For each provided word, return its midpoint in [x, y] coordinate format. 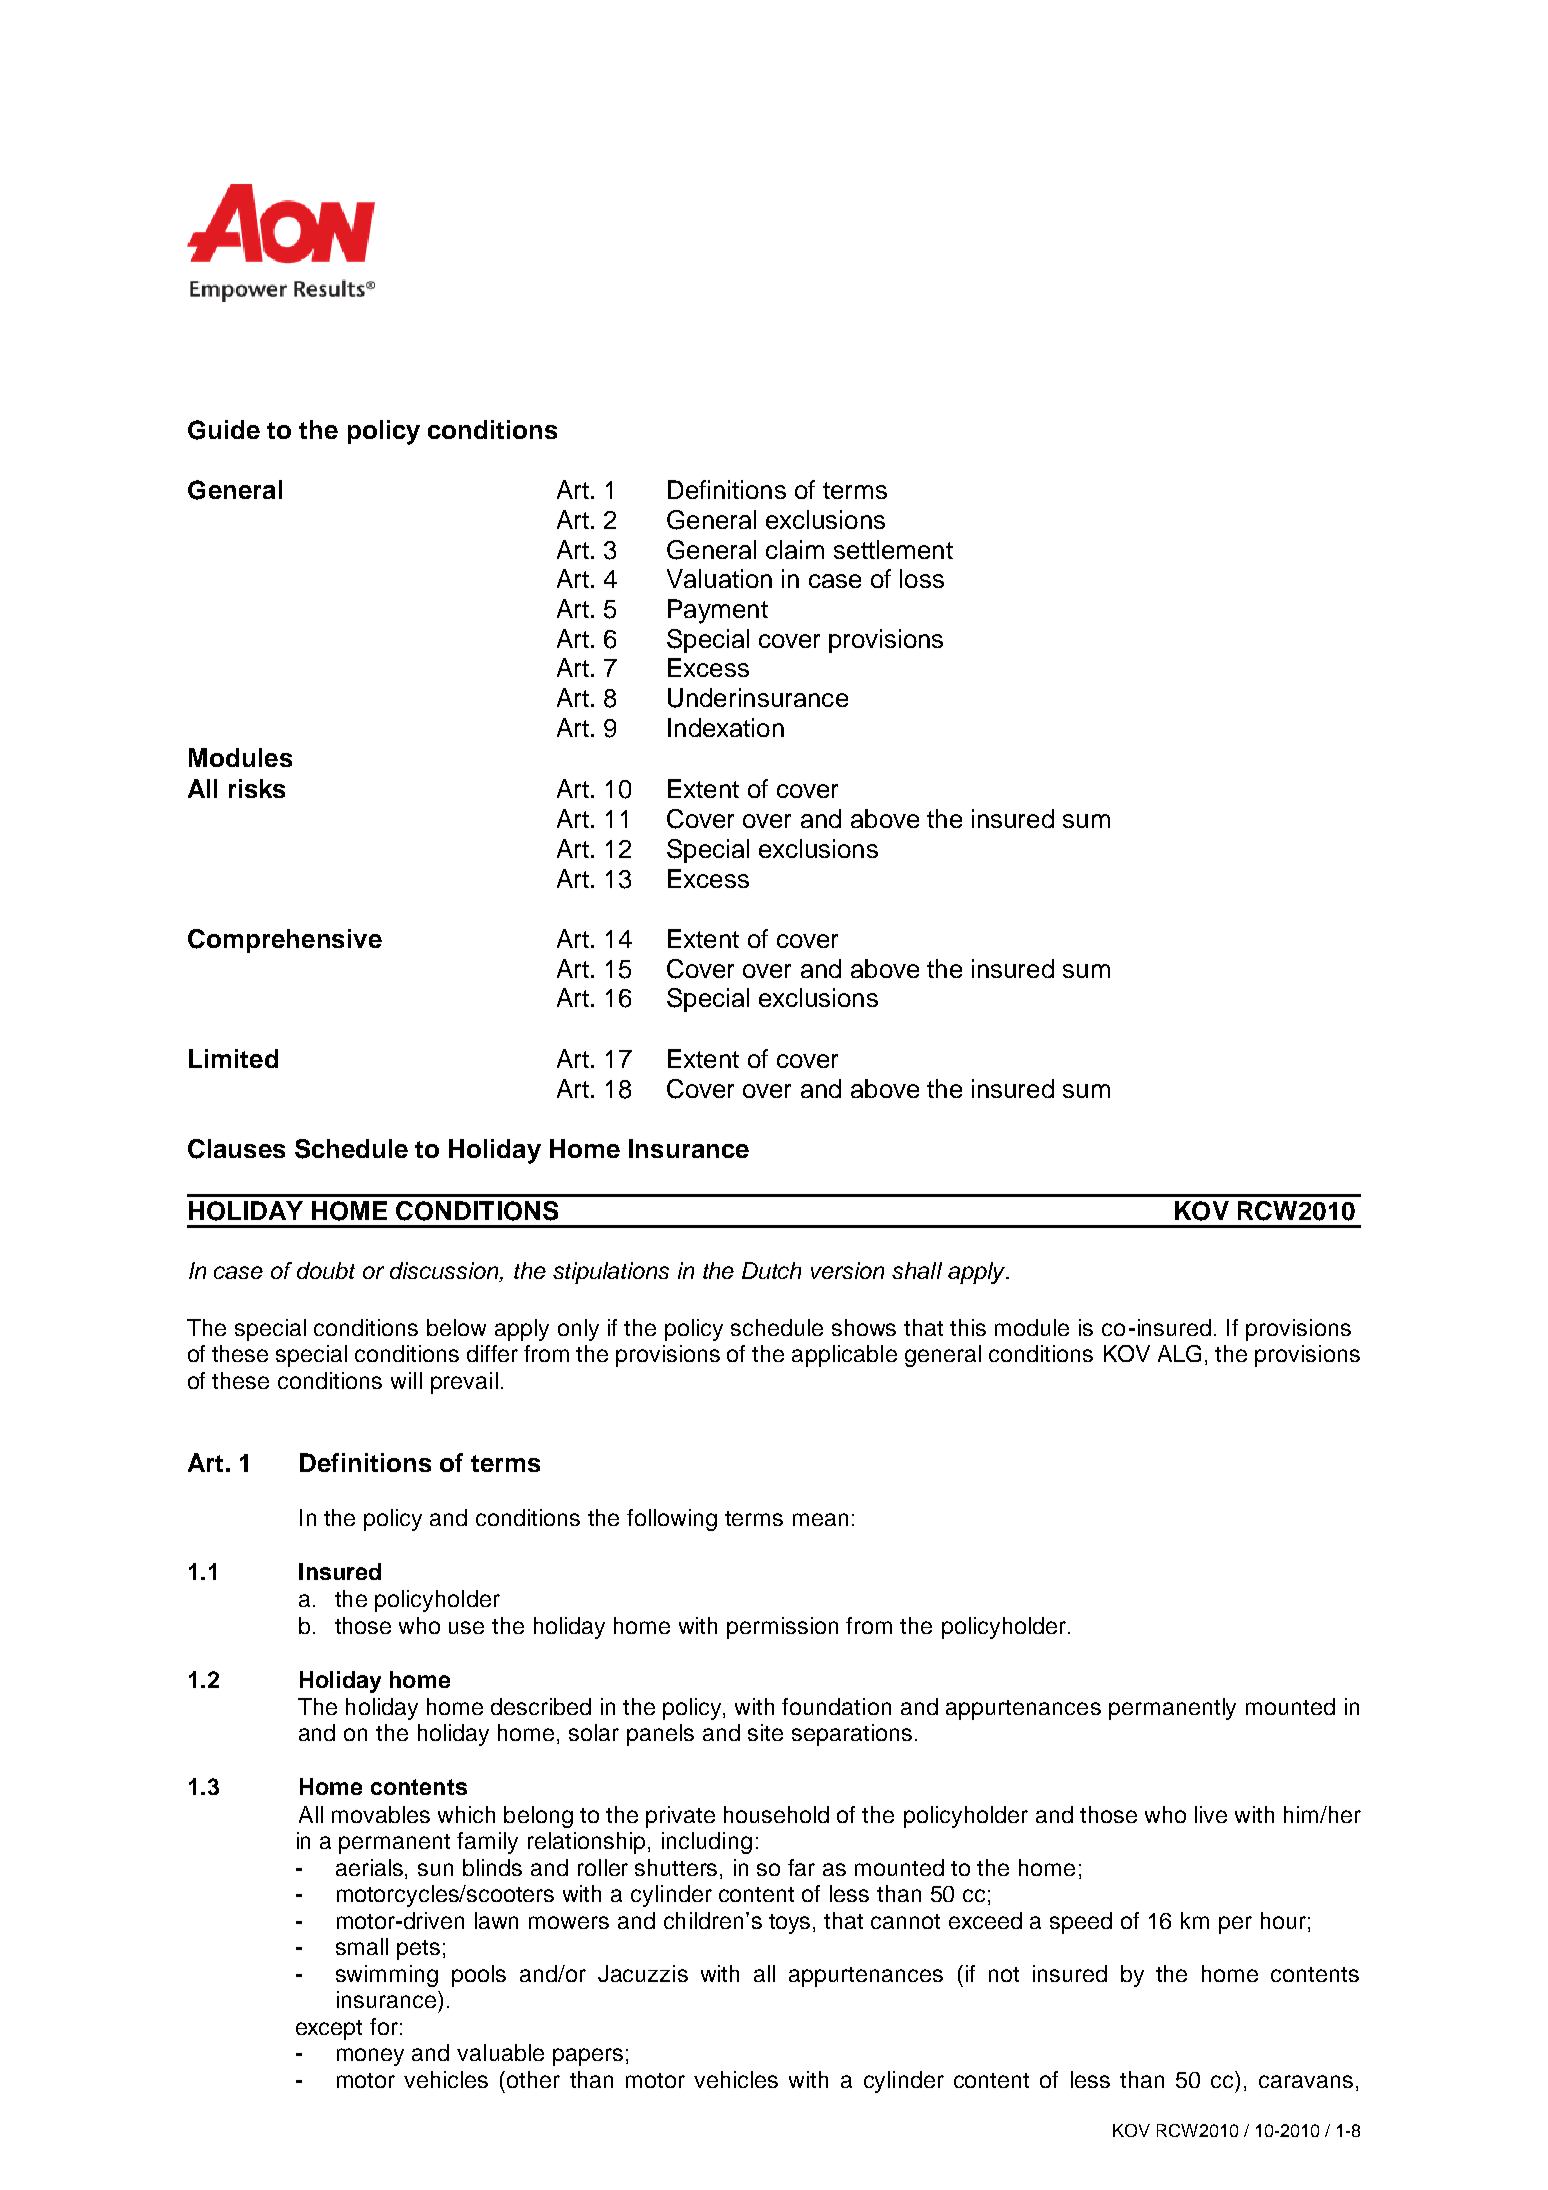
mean [820, 1519]
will [406, 1380]
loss [922, 578]
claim [795, 549]
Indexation [726, 727]
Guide [224, 430]
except [329, 2030]
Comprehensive [285, 941]
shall [917, 1270]
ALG [1179, 1353]
